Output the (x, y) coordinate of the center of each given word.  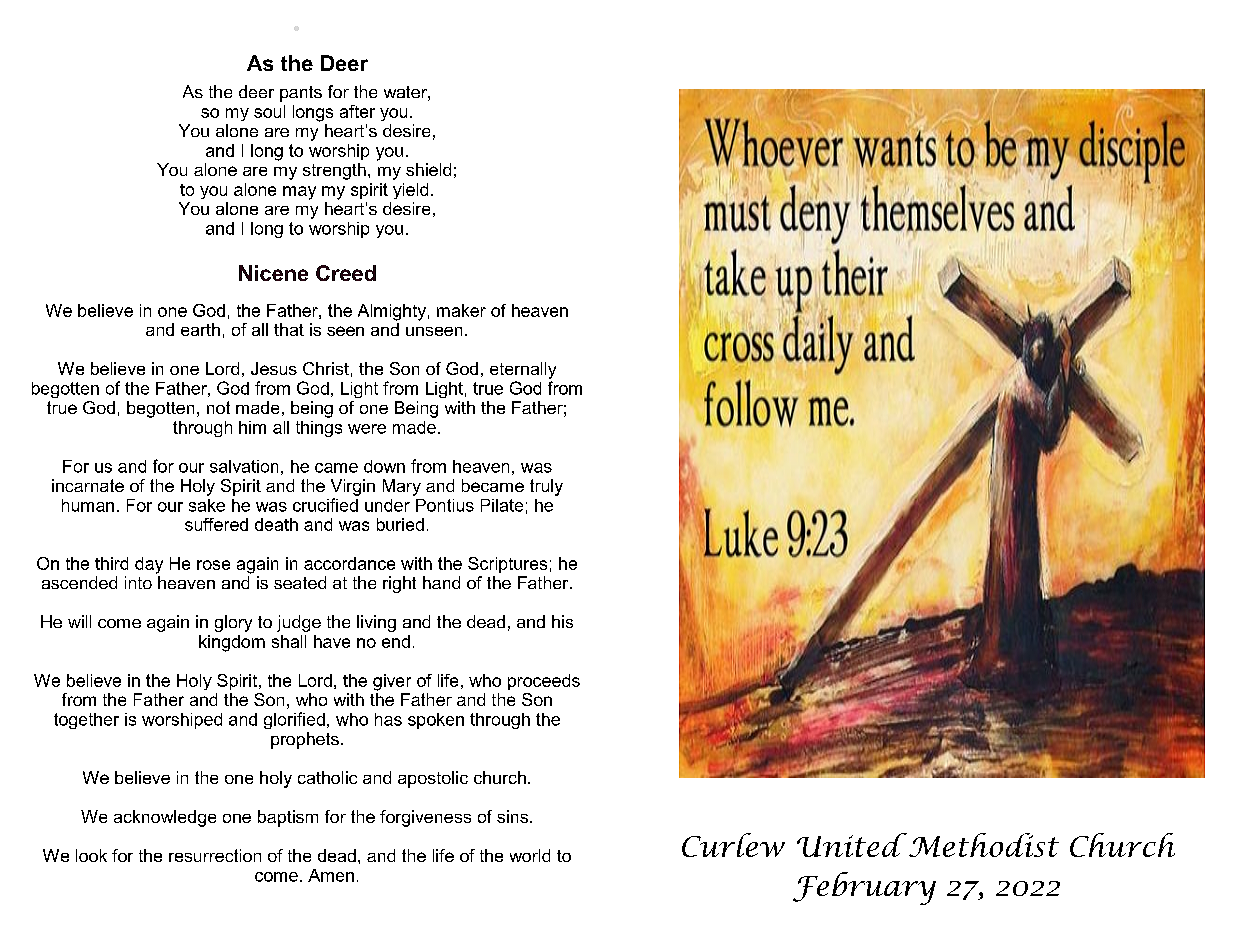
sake (207, 505)
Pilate (502, 505)
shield (428, 169)
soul (269, 111)
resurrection (215, 855)
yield (410, 191)
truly (546, 487)
